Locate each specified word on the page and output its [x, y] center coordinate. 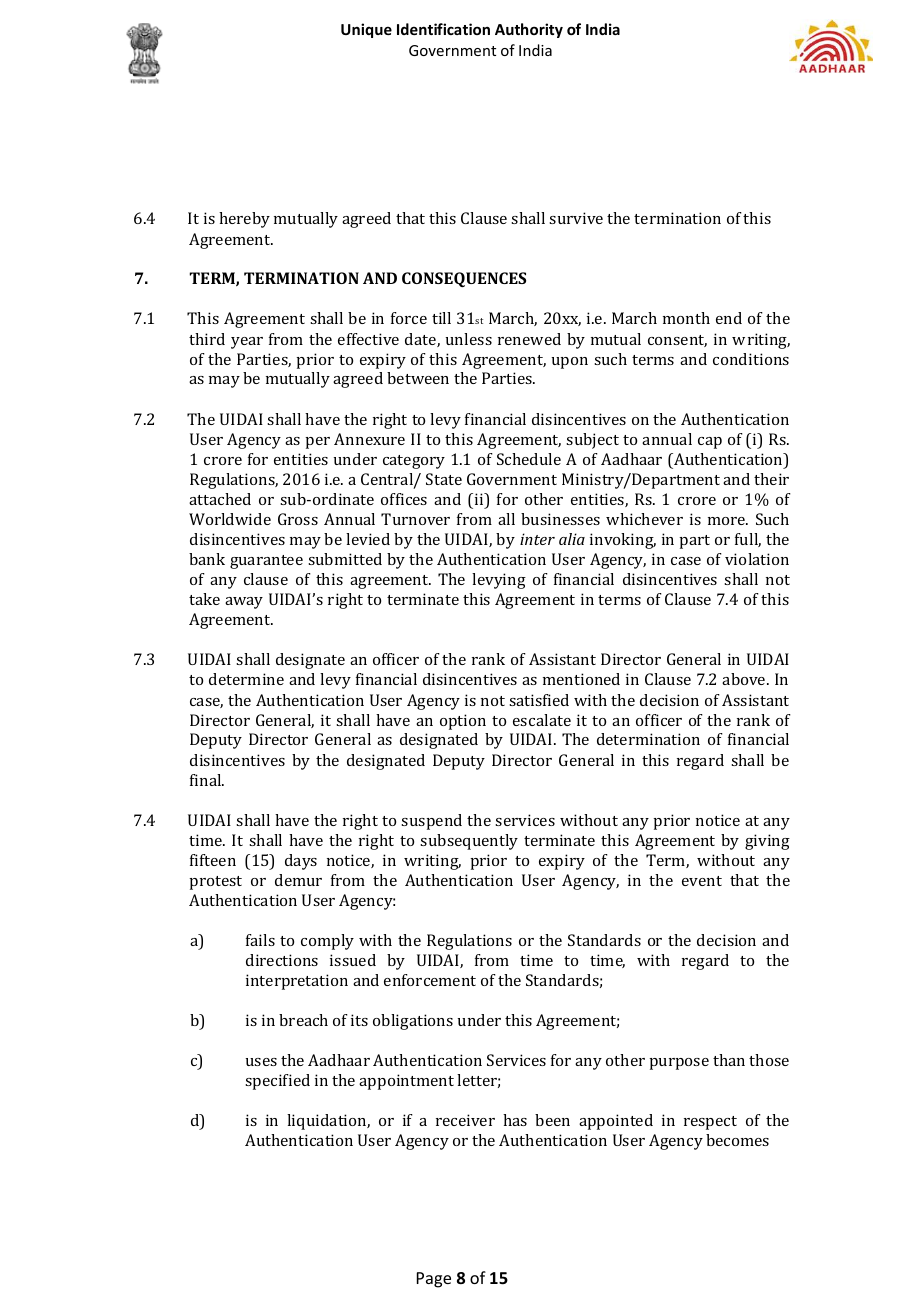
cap [710, 443]
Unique [366, 30]
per [317, 443]
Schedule [529, 459]
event [702, 881]
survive [576, 218]
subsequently [469, 842]
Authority [529, 30]
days [301, 862]
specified [277, 1082]
